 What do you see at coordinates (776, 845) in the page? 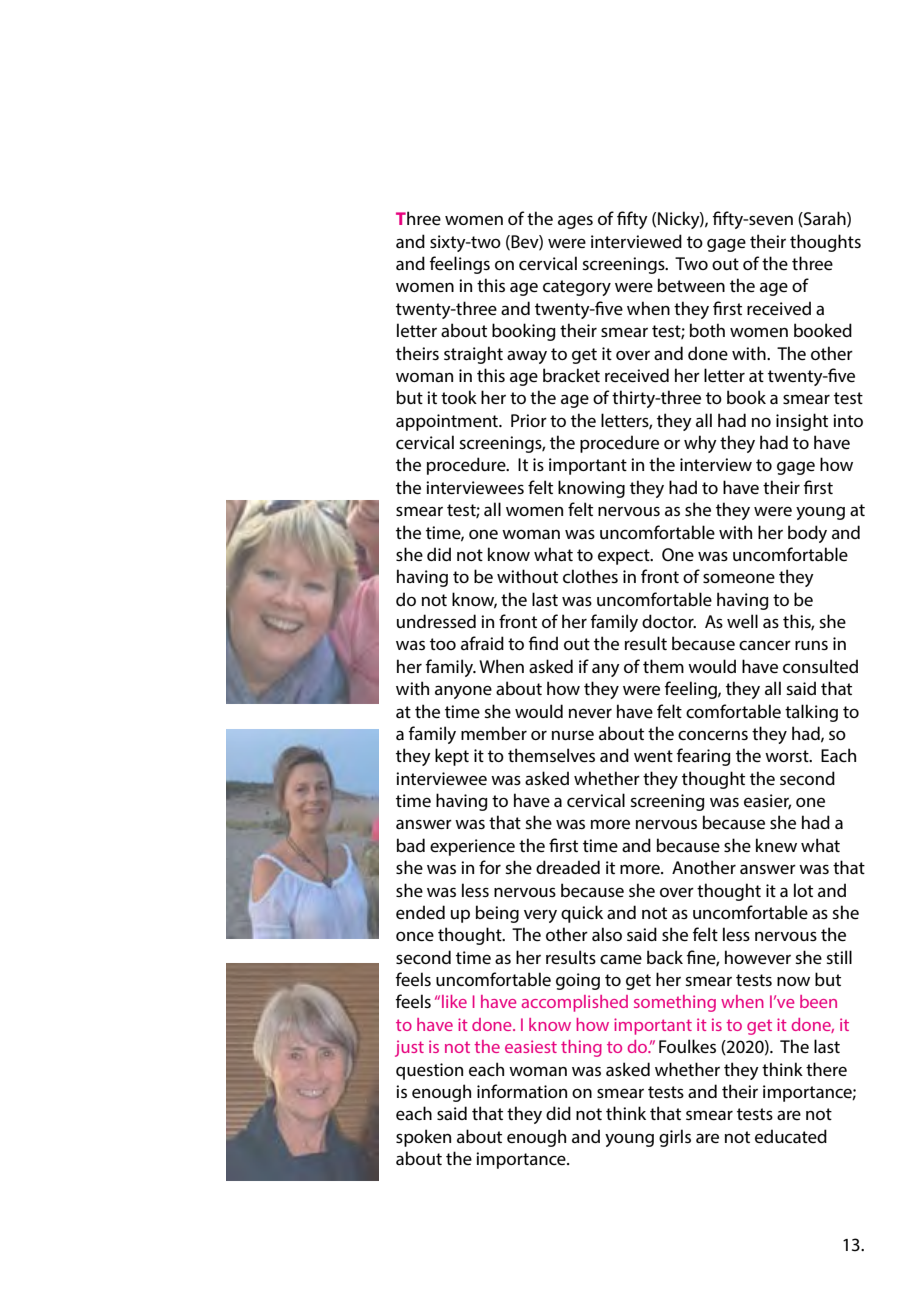
I see `knew` at bounding box center [776, 845].
